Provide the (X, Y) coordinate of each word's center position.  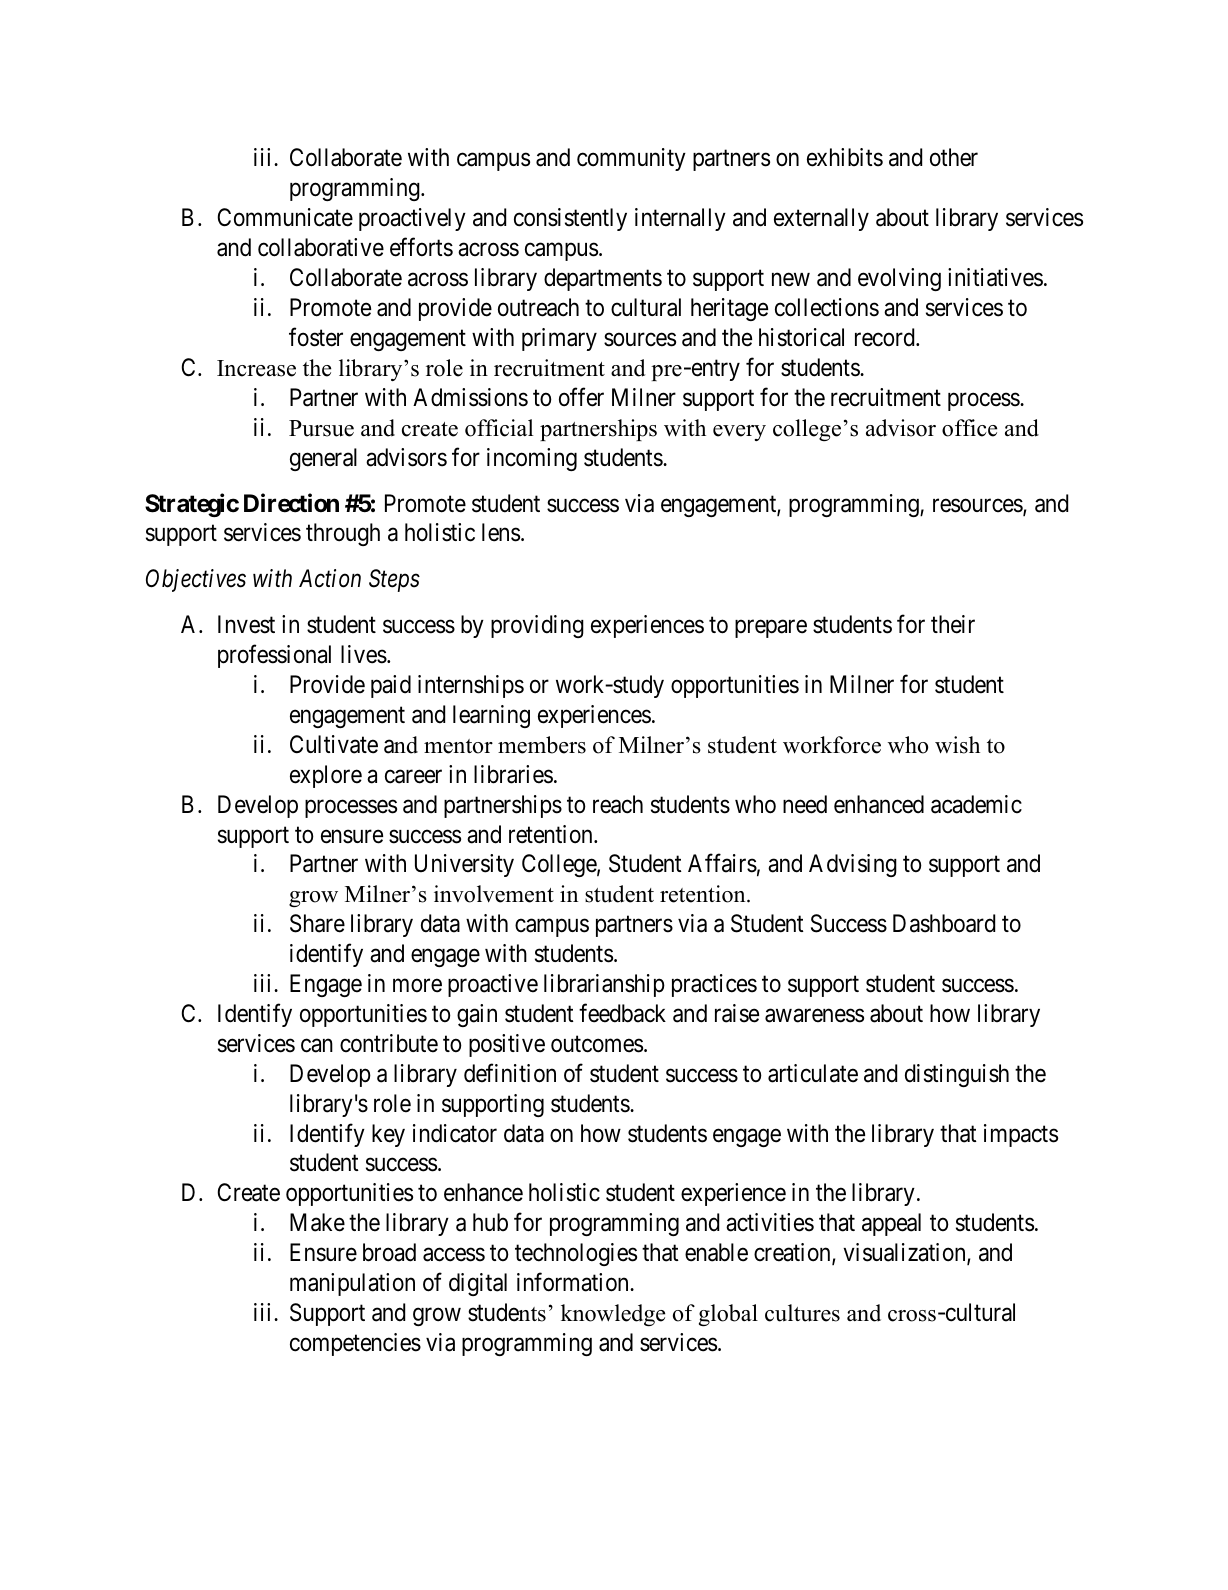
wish (957, 745)
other (954, 157)
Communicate (285, 217)
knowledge (613, 1315)
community (631, 159)
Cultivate (334, 744)
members (542, 745)
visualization (905, 1253)
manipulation (352, 1284)
